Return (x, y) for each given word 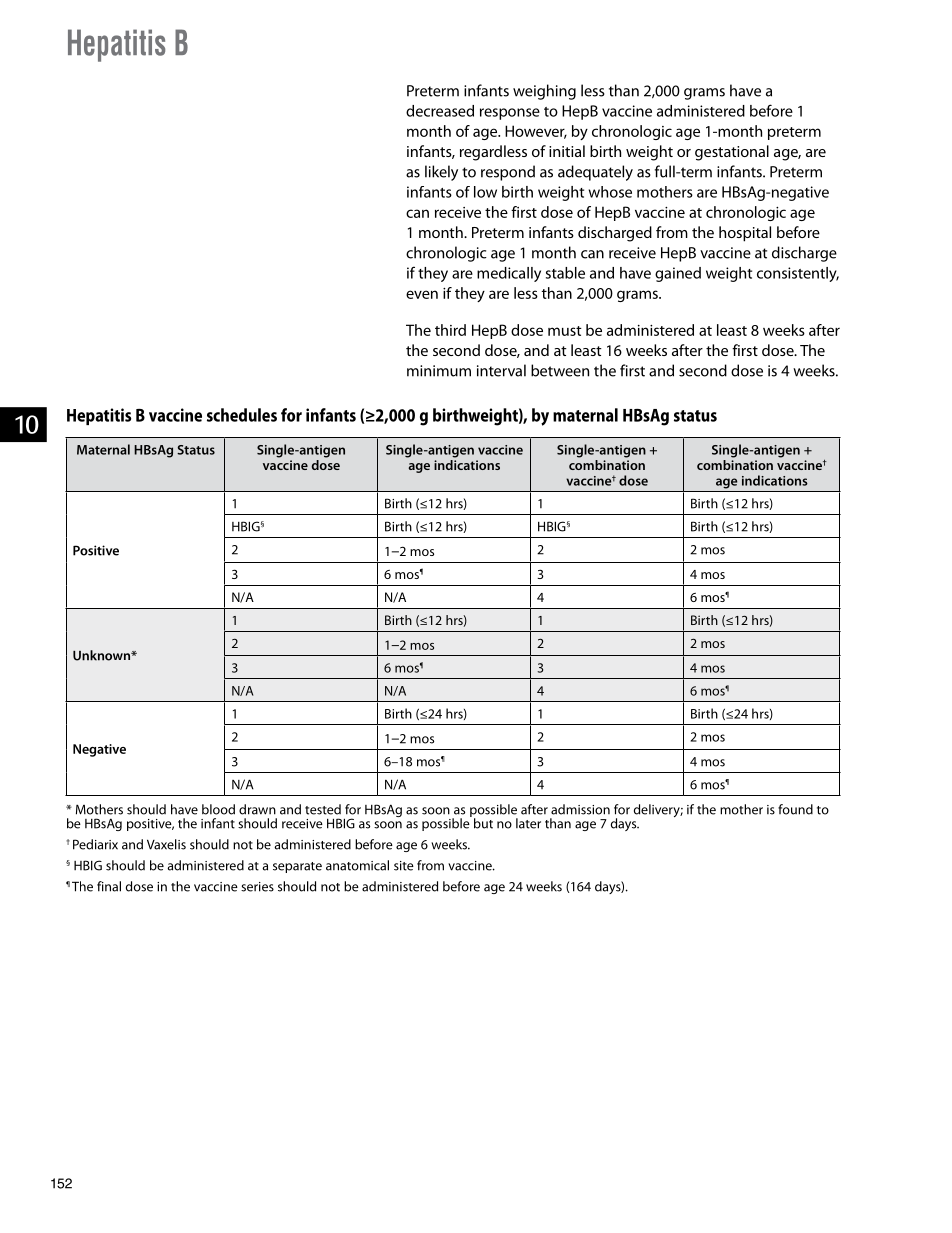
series (257, 887)
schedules (242, 415)
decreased (440, 111)
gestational (732, 153)
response (510, 114)
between (560, 370)
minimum (439, 371)
